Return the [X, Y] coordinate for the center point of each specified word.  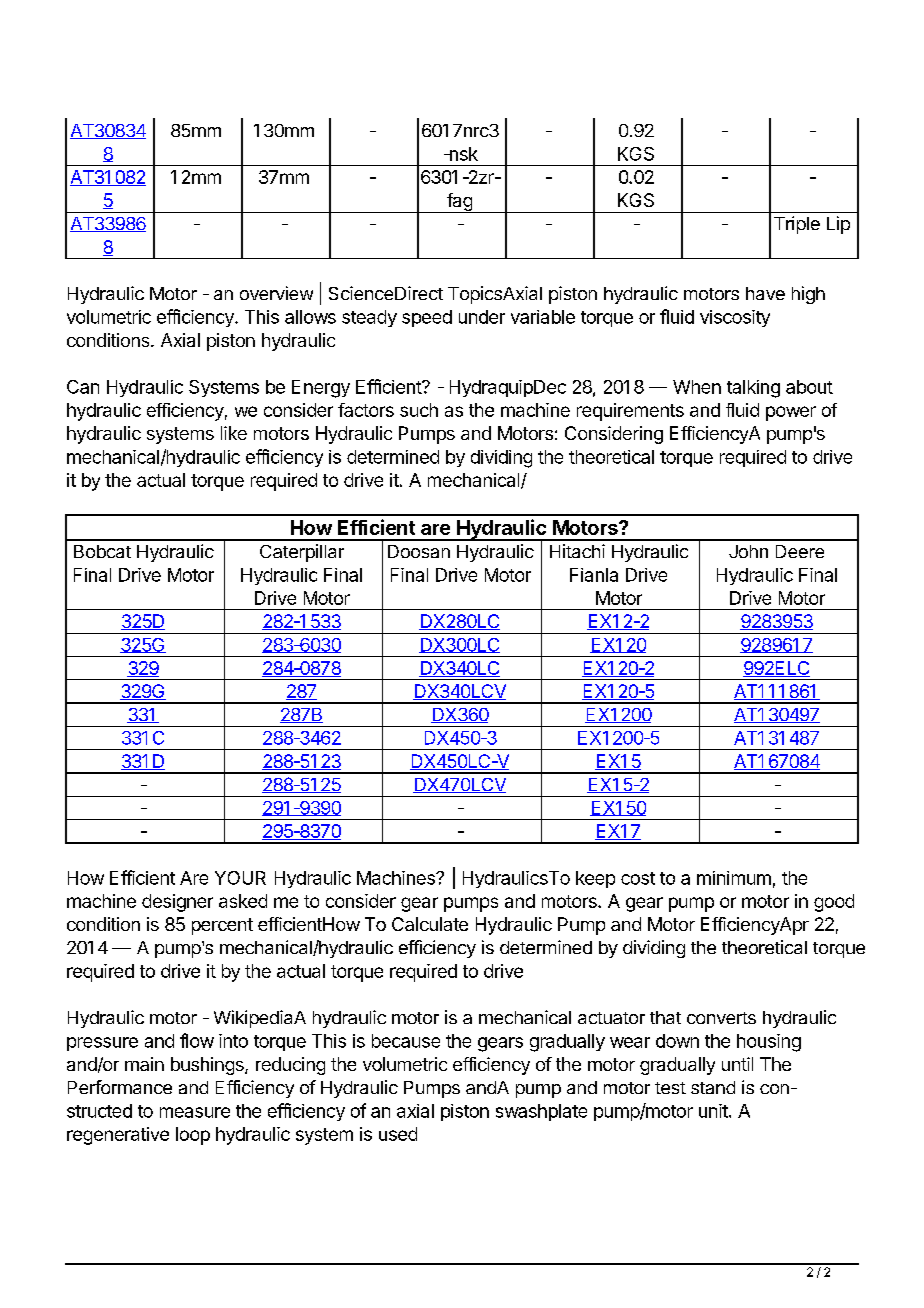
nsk [462, 154]
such [419, 410]
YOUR [240, 878]
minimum [734, 878]
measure [195, 1112]
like [234, 433]
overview [276, 293]
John [748, 551]
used [398, 1134]
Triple [797, 225]
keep [595, 879]
